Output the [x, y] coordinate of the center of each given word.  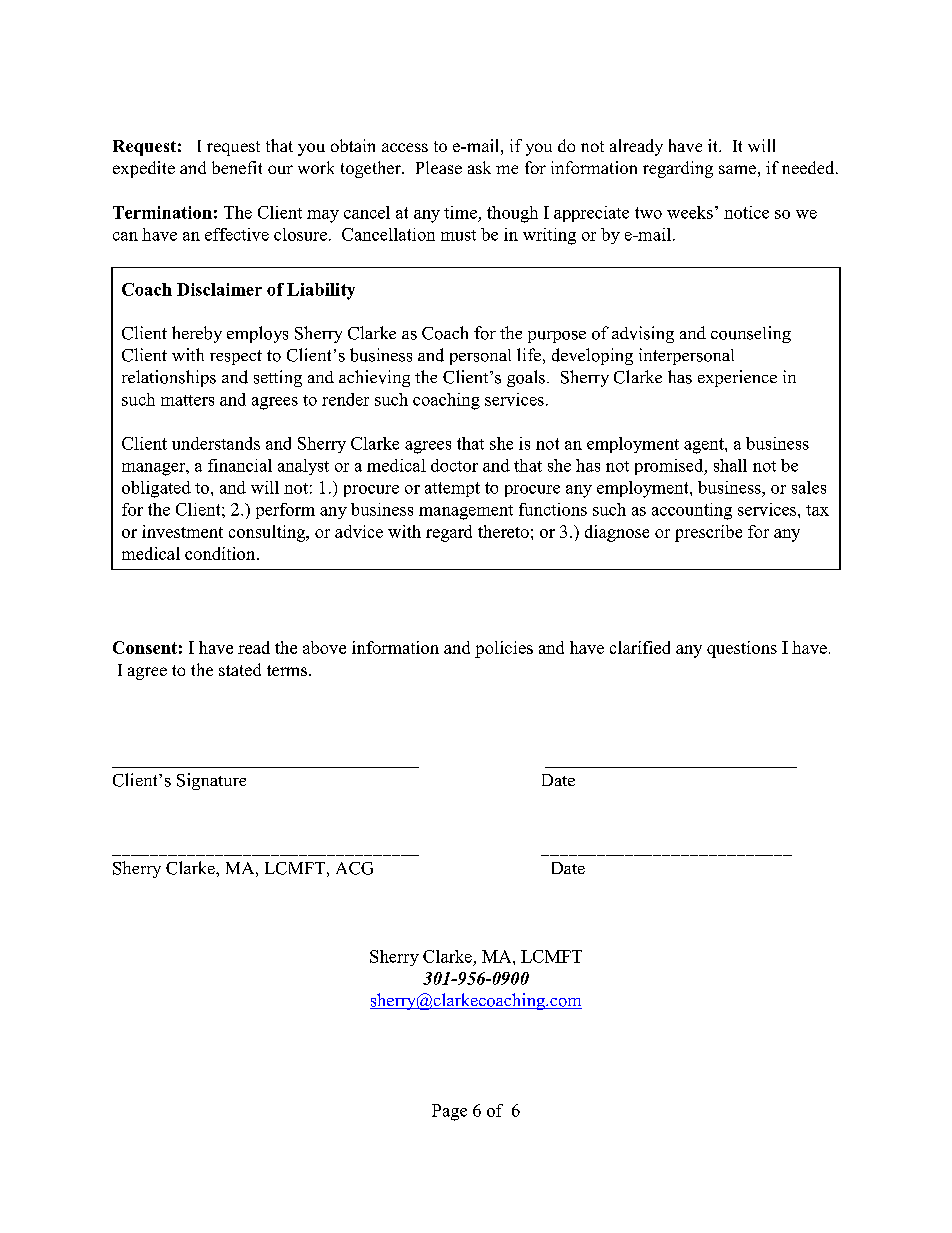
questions [742, 649]
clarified [640, 647]
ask [479, 167]
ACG [354, 868]
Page [449, 1112]
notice [746, 212]
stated [240, 669]
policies [504, 649]
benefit [237, 167]
